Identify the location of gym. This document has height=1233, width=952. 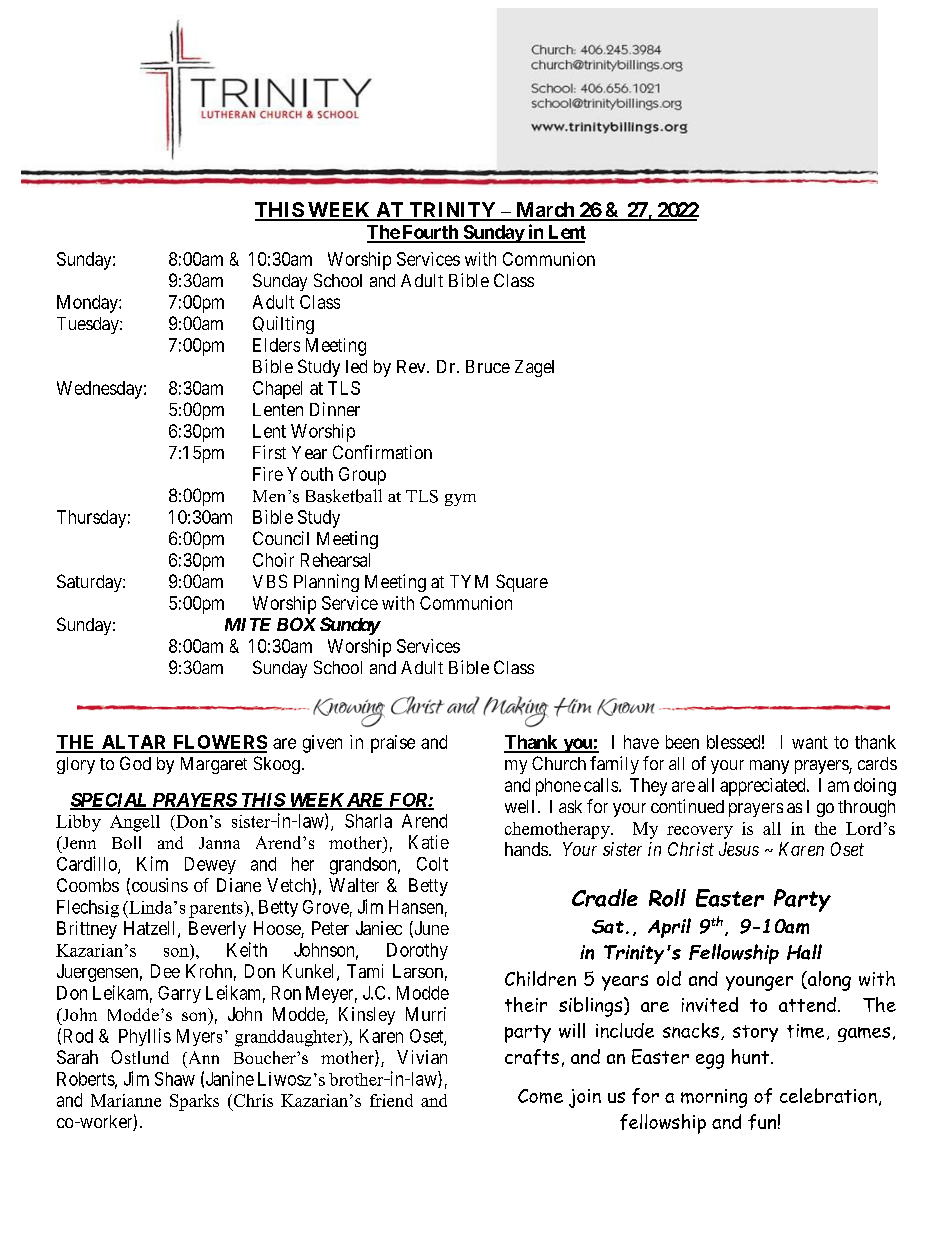
(460, 500).
